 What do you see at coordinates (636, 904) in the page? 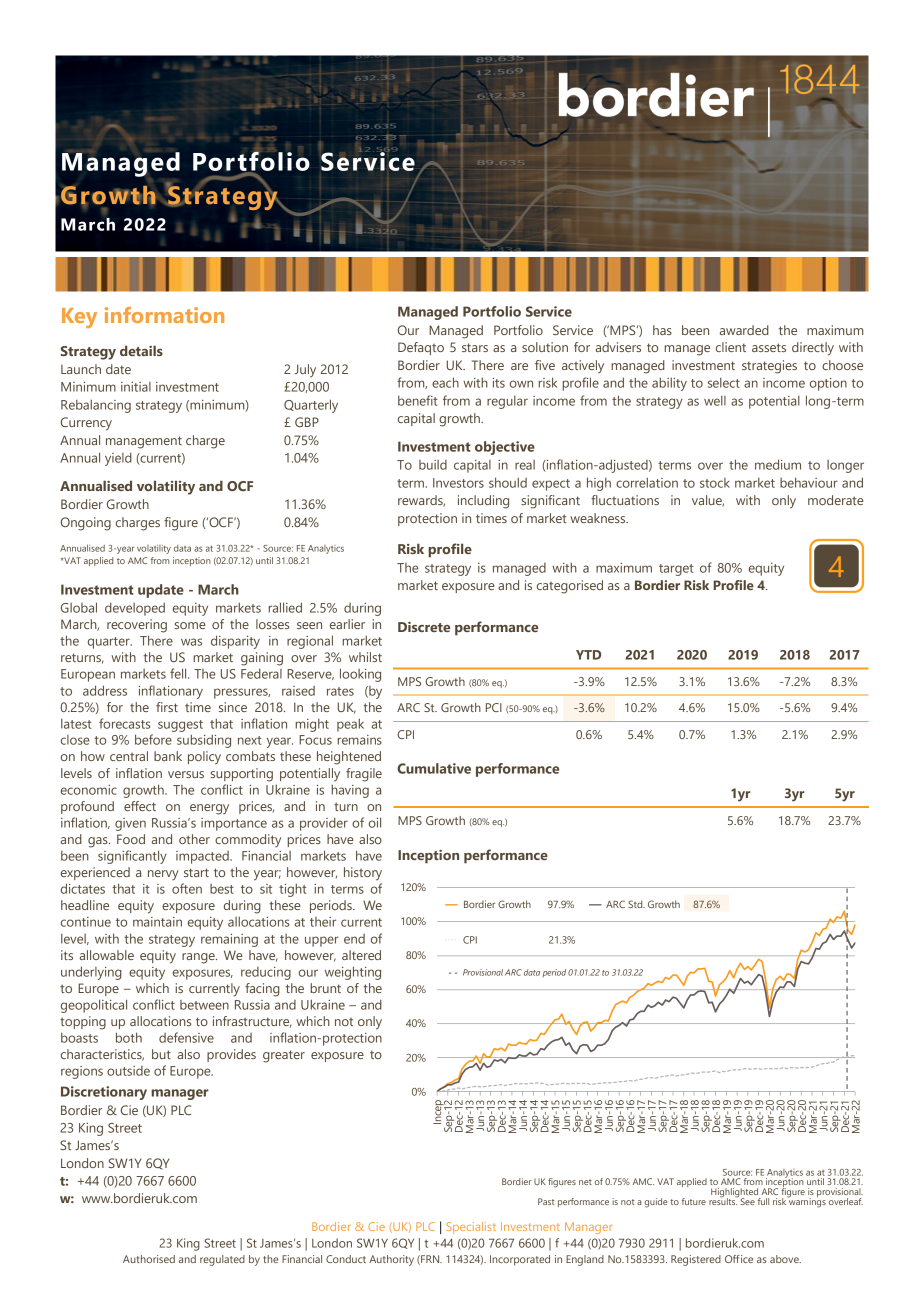
I see `Std` at bounding box center [636, 904].
